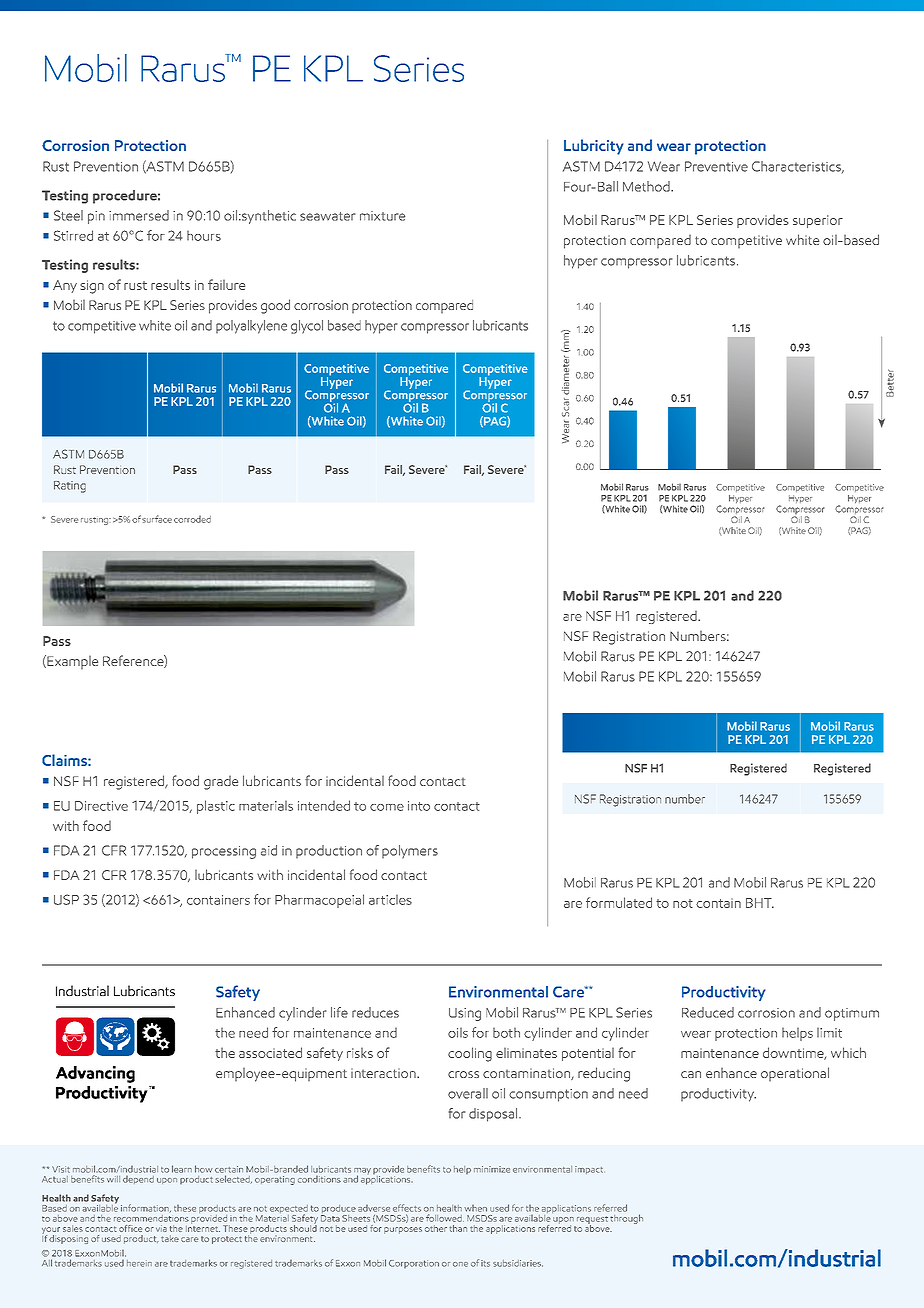  Describe the element at coordinates (157, 519) in the document. I see `surface` at that location.
